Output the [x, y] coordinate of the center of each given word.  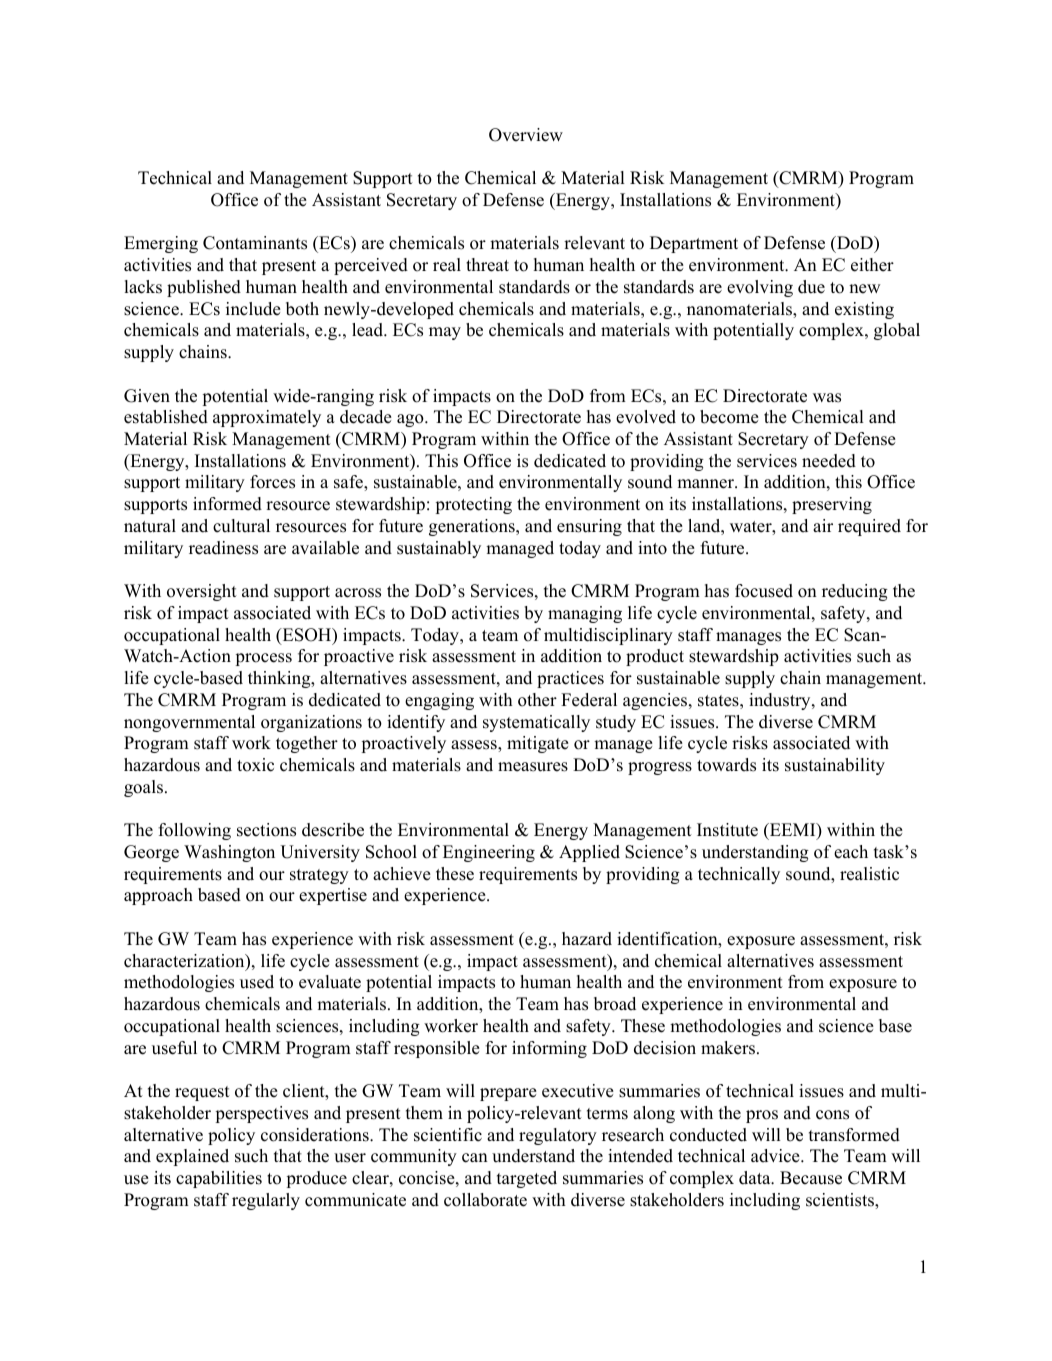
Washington [229, 853]
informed [227, 504]
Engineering [489, 853]
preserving [832, 505]
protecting [474, 505]
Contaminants [255, 243]
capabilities [219, 1179]
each [851, 852]
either [872, 265]
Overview [526, 135]
